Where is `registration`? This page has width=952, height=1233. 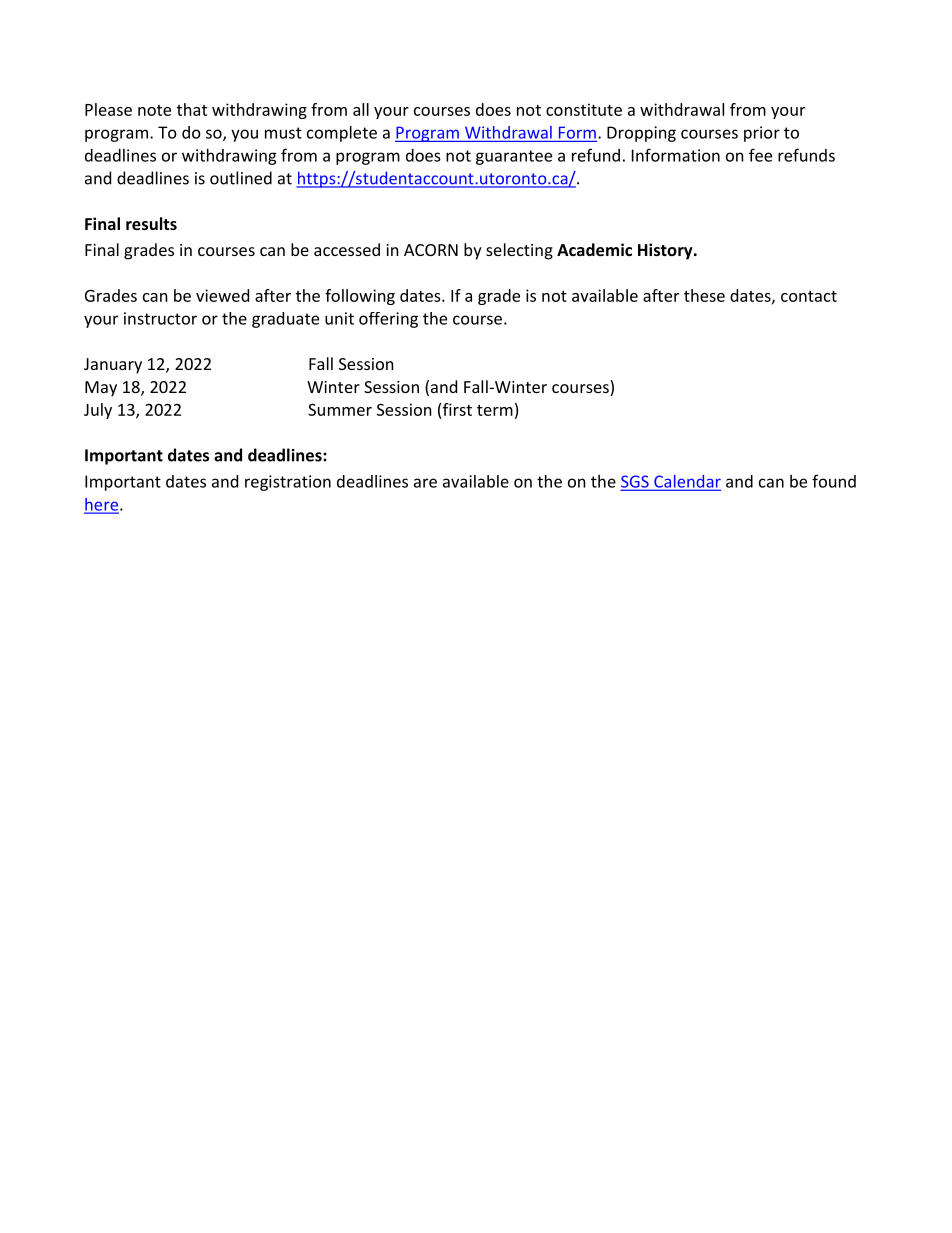 registration is located at coordinates (288, 483).
